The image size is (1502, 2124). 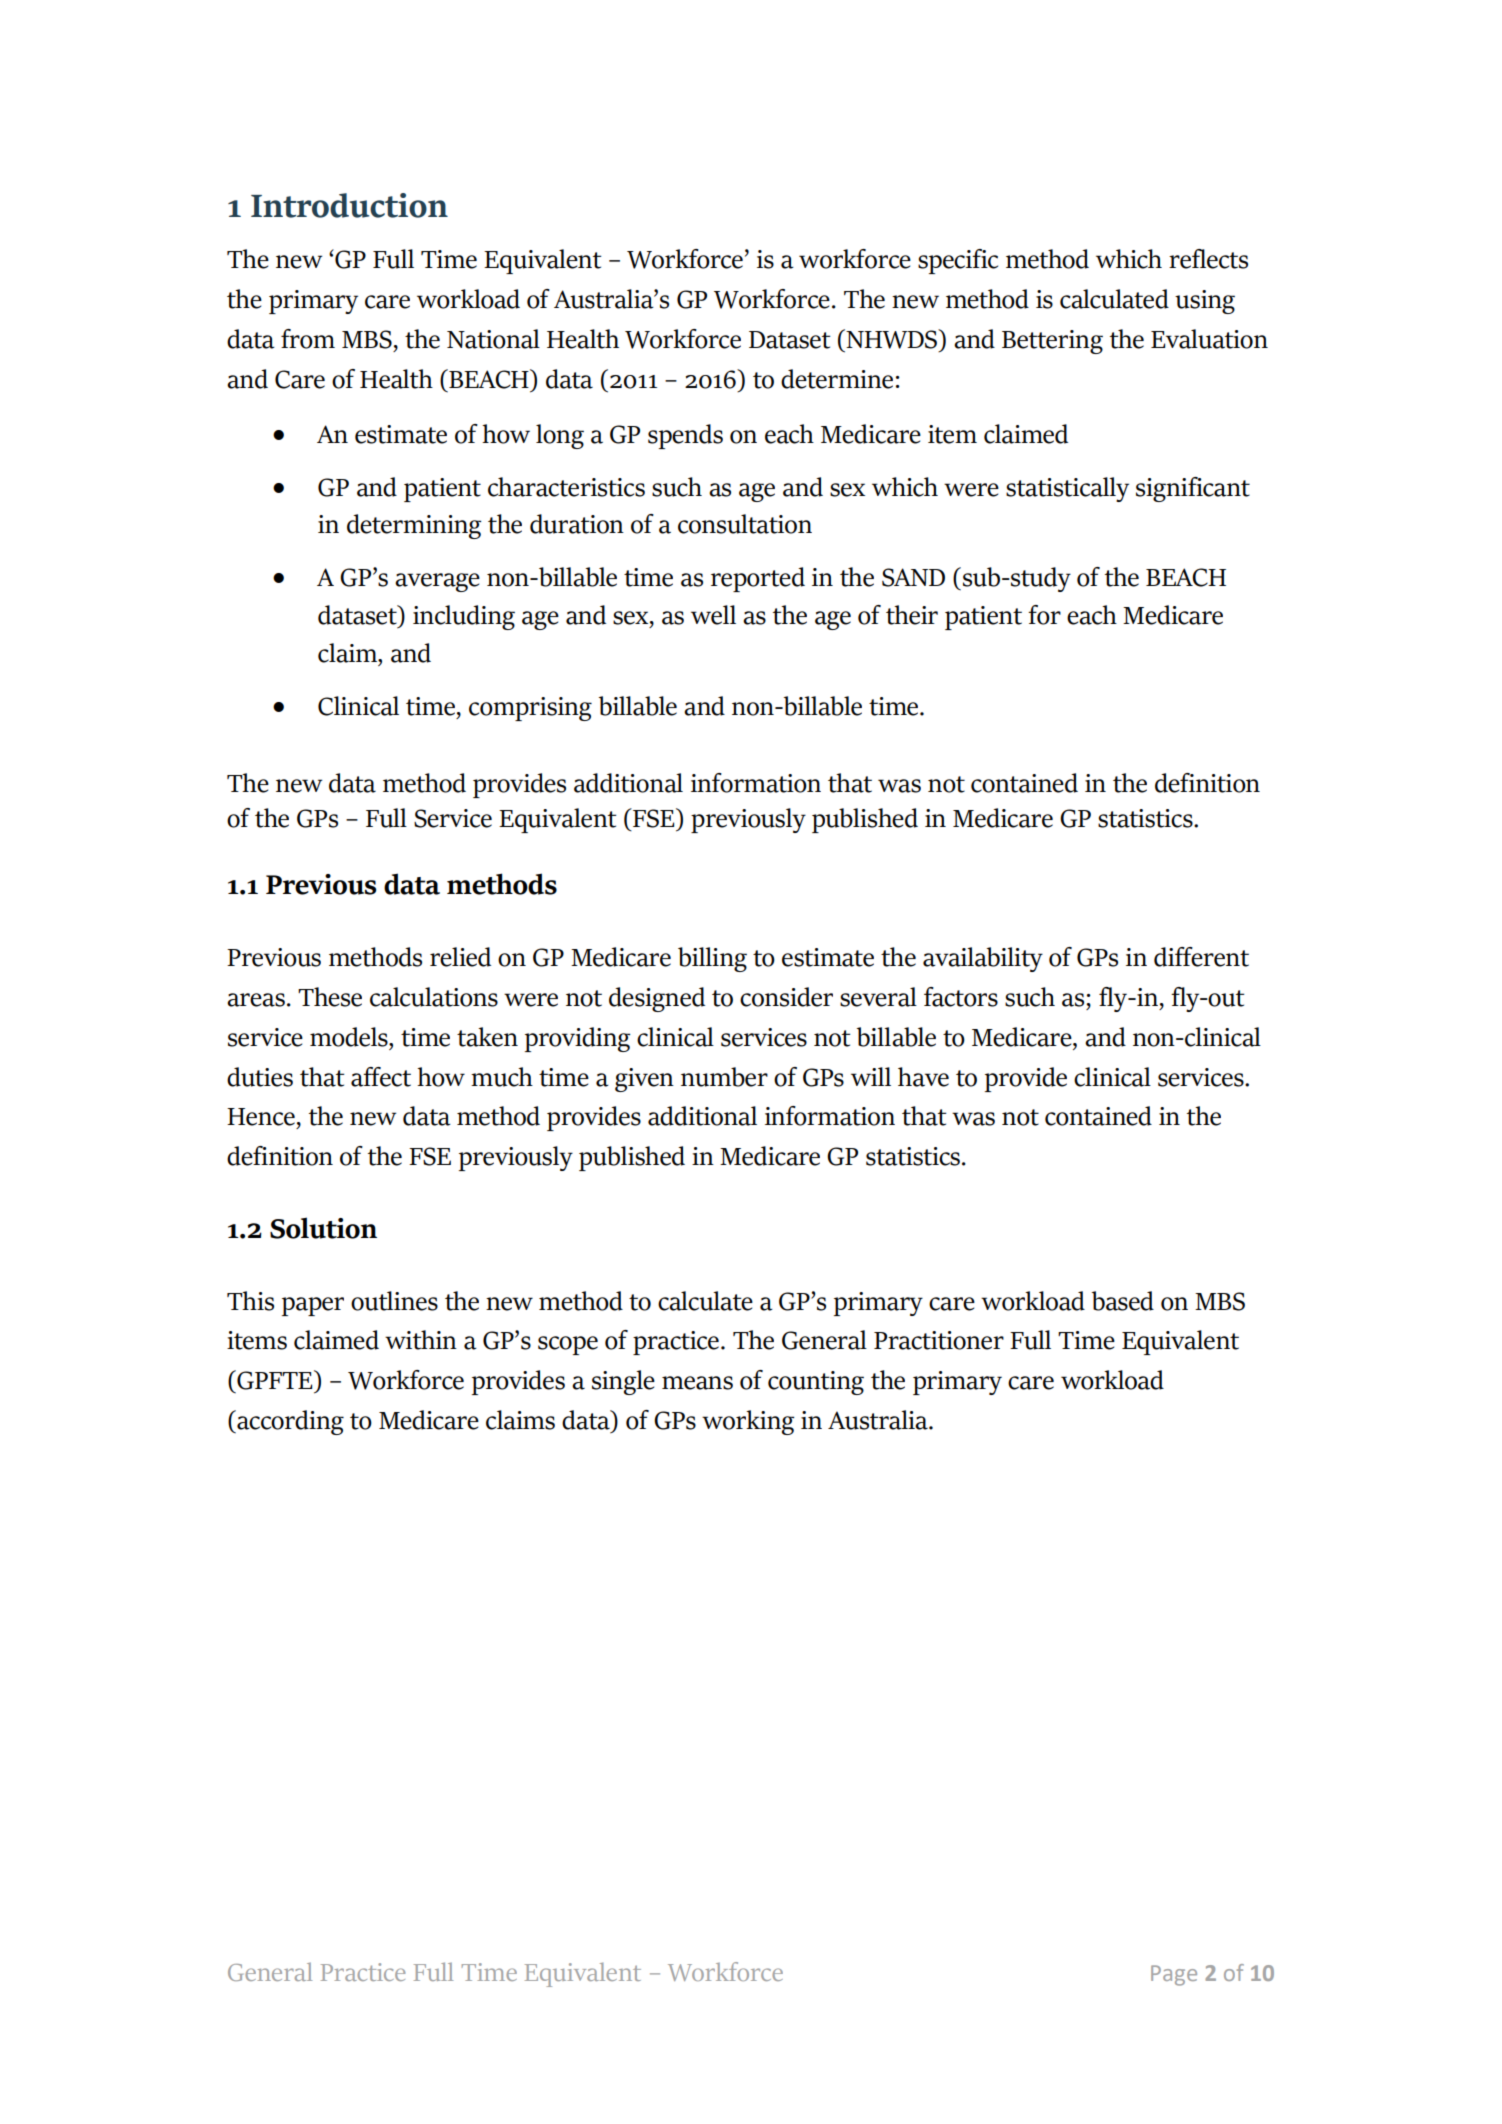 I want to click on statistically, so click(x=1067, y=489).
